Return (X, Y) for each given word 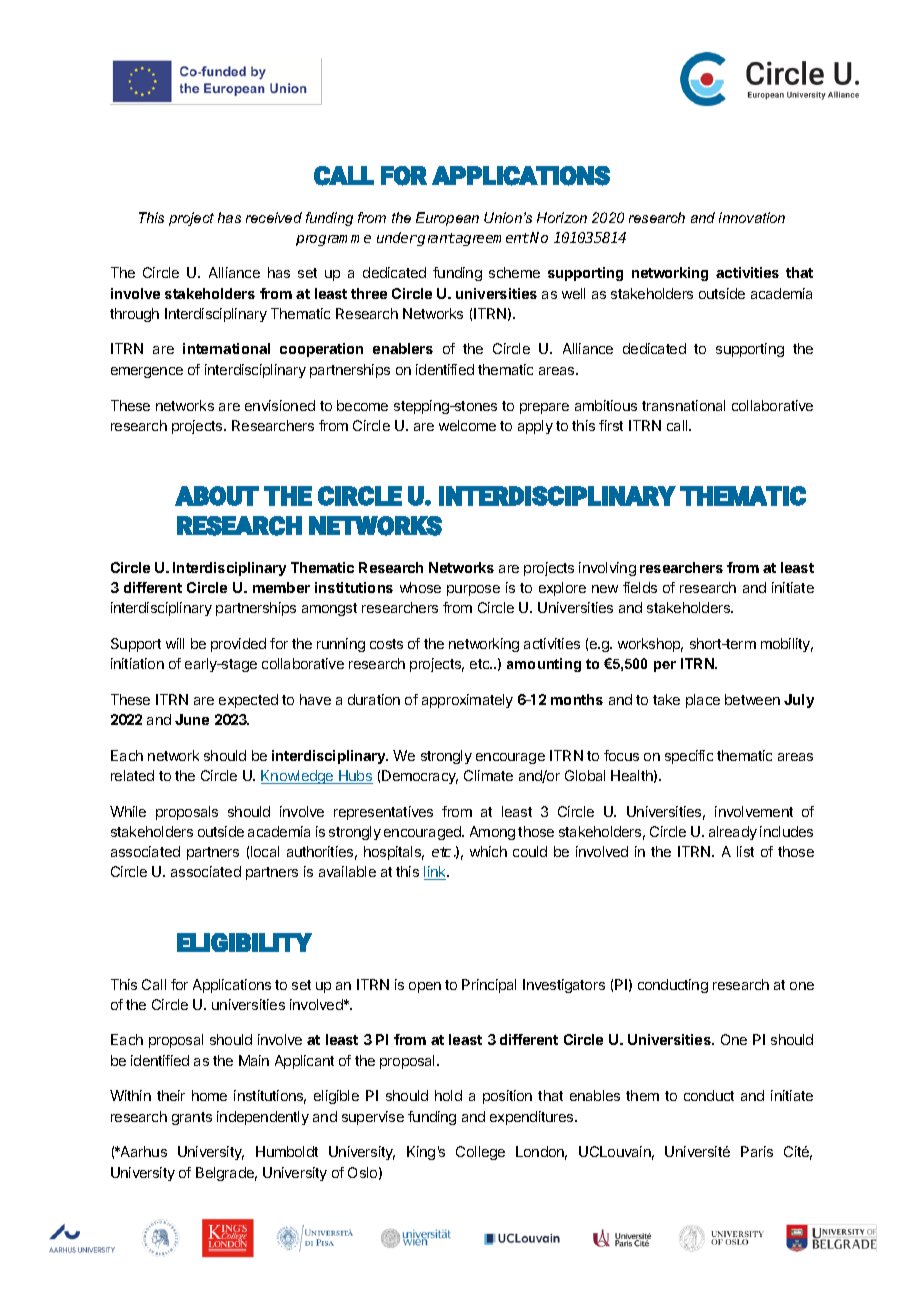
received (274, 217)
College (480, 1153)
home (209, 1095)
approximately (467, 701)
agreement (491, 239)
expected (248, 701)
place (703, 701)
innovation (752, 217)
